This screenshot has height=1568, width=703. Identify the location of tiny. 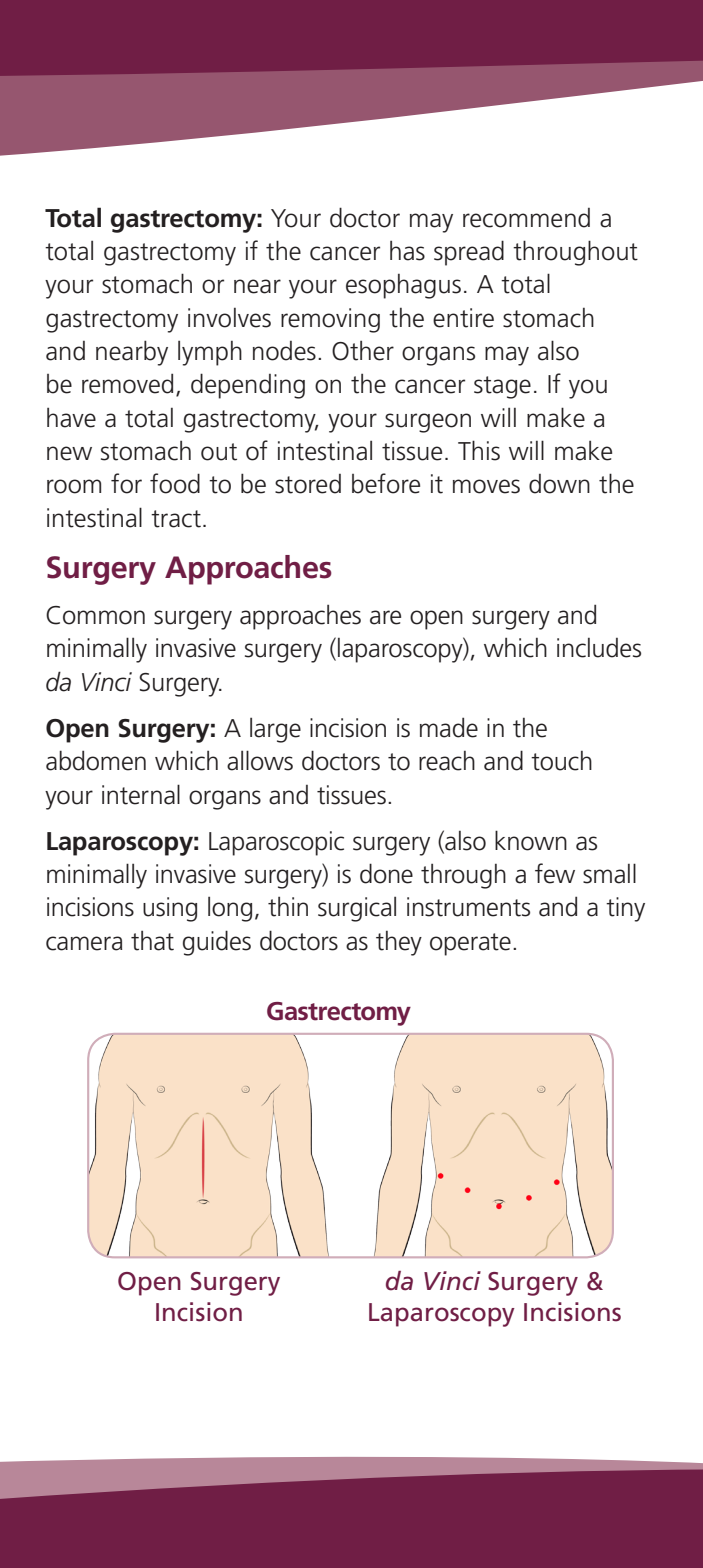
(625, 909).
